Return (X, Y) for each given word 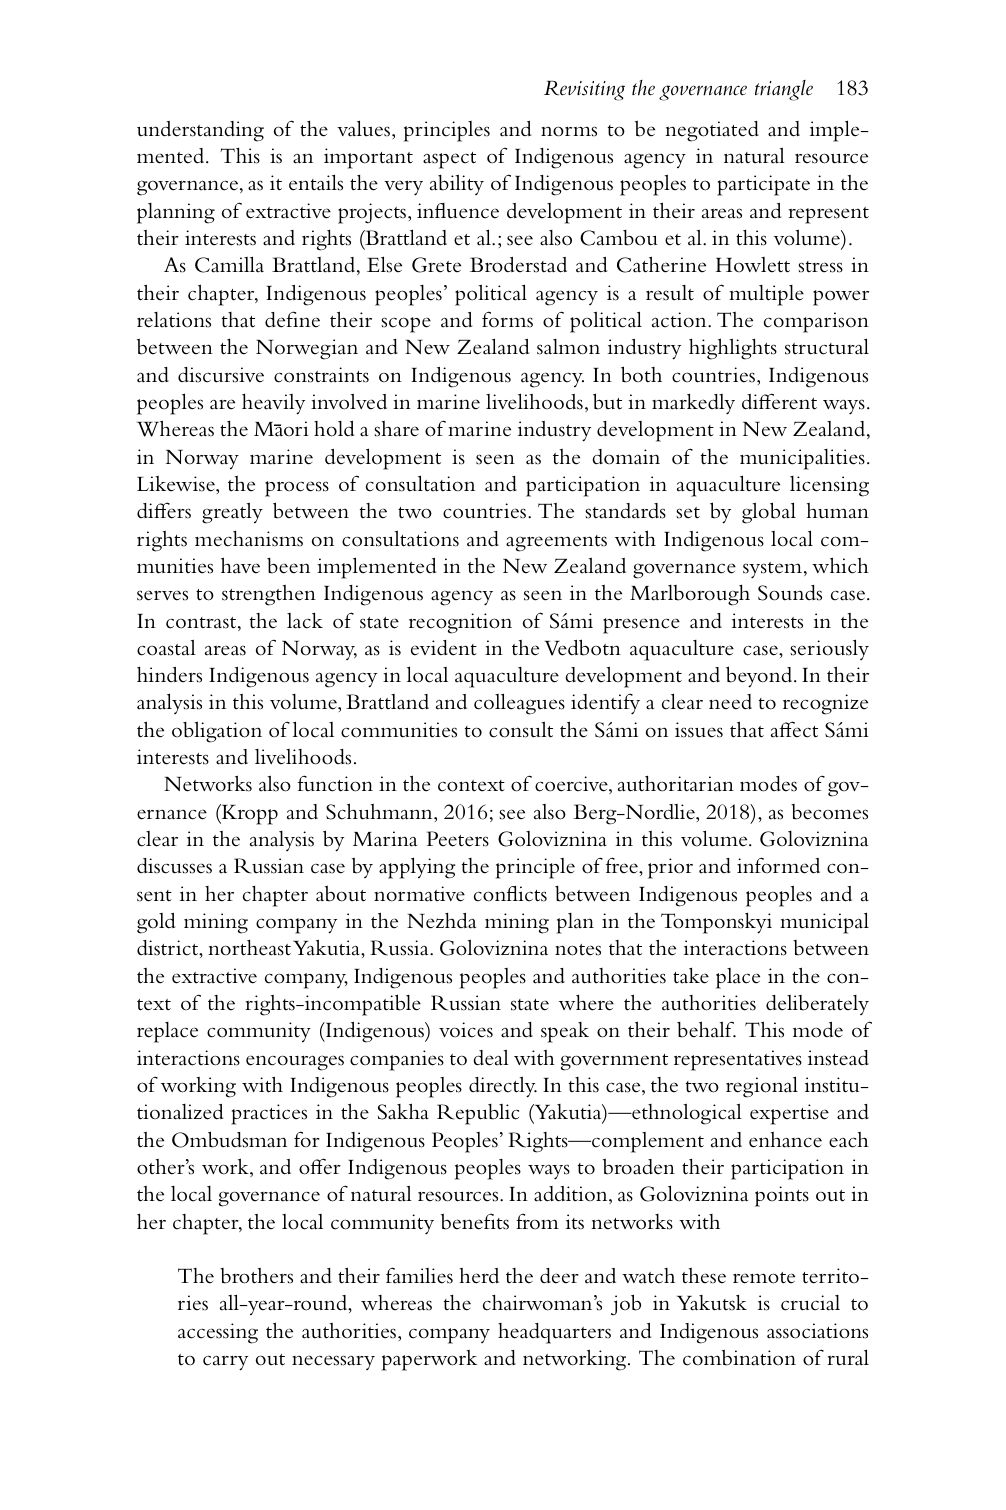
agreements (556, 543)
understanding (200, 131)
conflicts (510, 894)
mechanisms (249, 539)
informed (778, 865)
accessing (218, 1333)
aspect (449, 160)
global (769, 513)
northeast (249, 948)
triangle (784, 90)
